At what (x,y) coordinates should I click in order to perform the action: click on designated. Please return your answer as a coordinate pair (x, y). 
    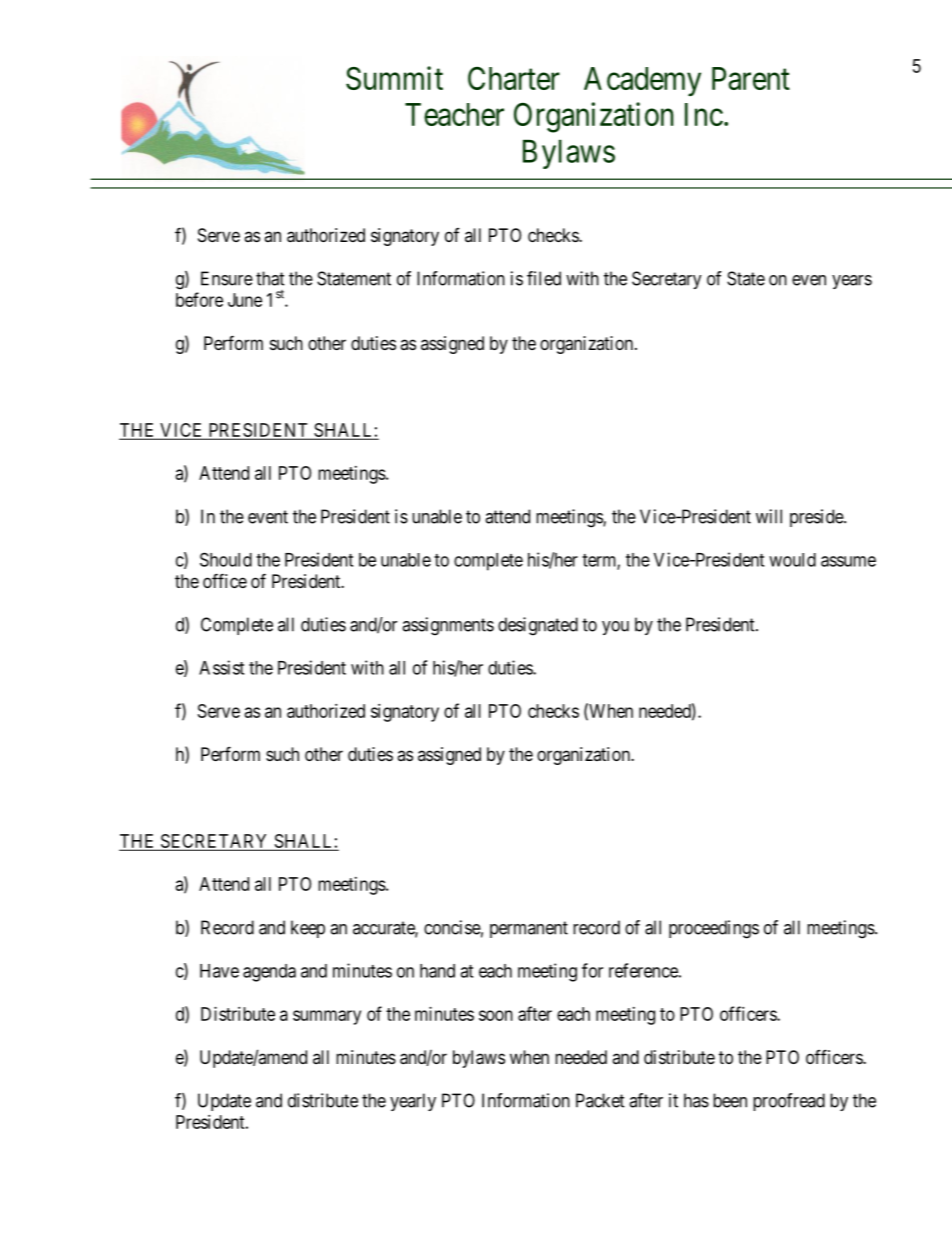
    Looking at the image, I should click on (538, 626).
